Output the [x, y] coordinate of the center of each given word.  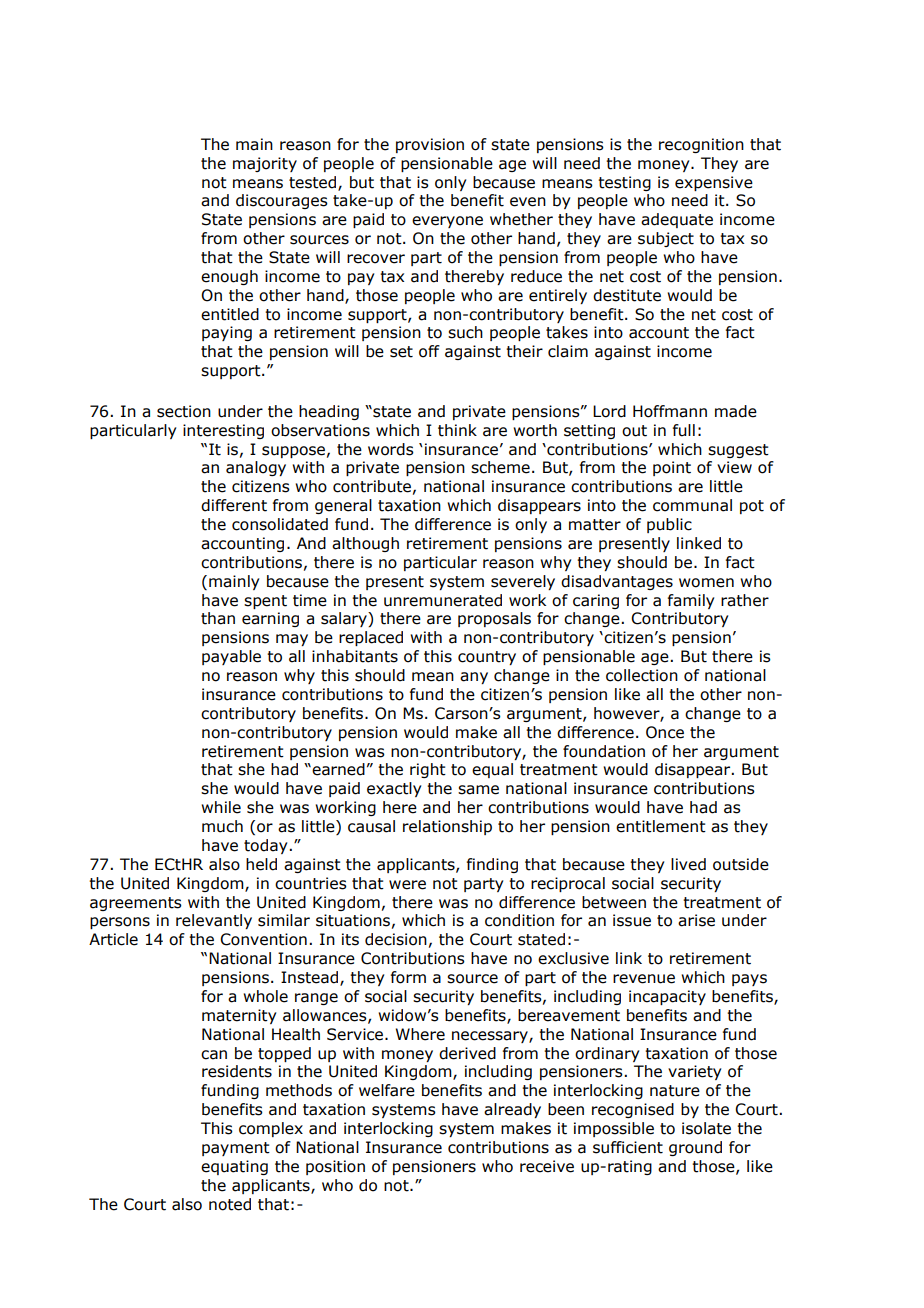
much [222, 826]
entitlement [661, 826]
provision [430, 145]
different [234, 505]
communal [692, 505]
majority [265, 164]
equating [234, 1167]
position [335, 1167]
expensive [714, 183]
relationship [447, 827]
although [365, 544]
